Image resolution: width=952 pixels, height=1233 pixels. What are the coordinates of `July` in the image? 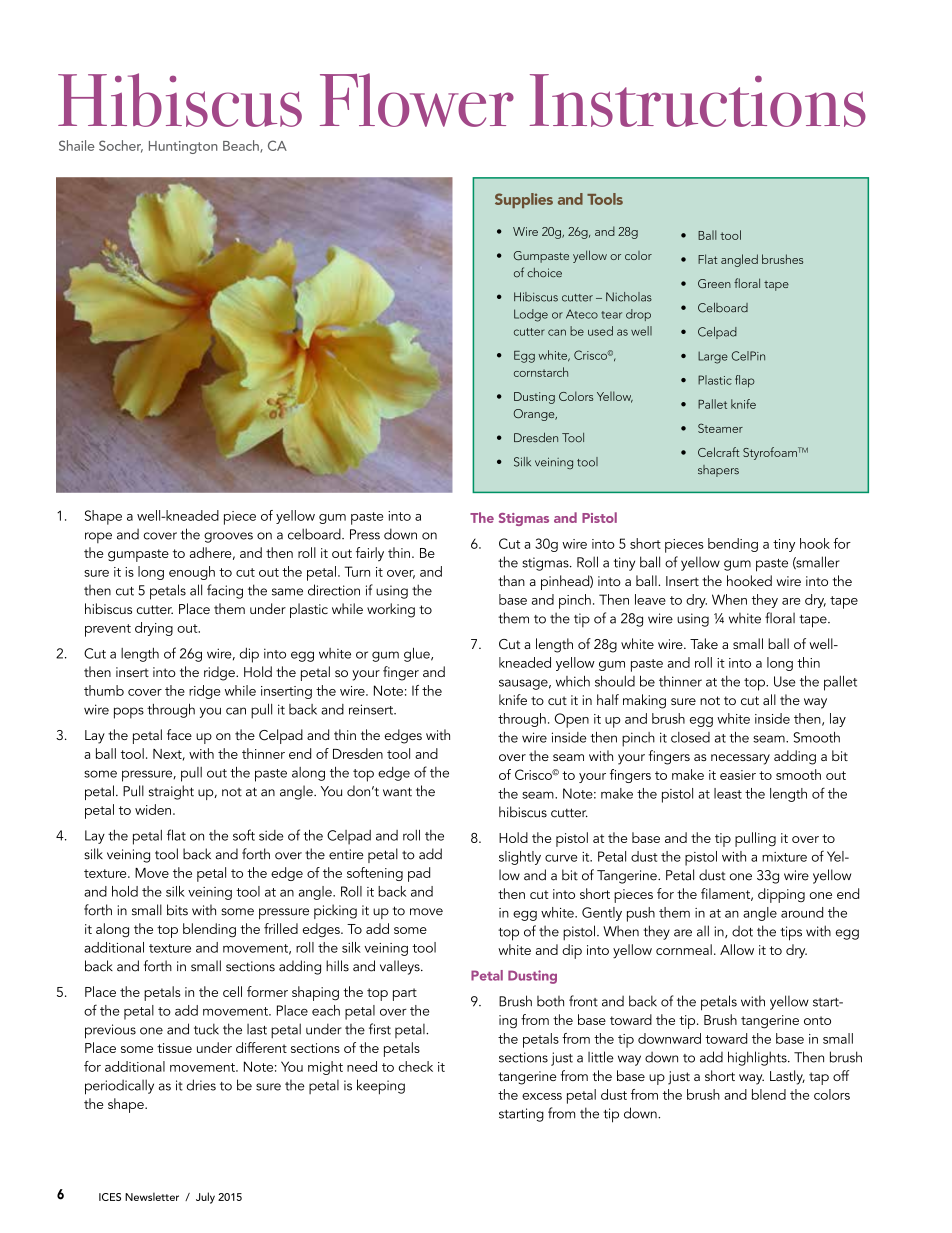 It's located at (205, 1198).
